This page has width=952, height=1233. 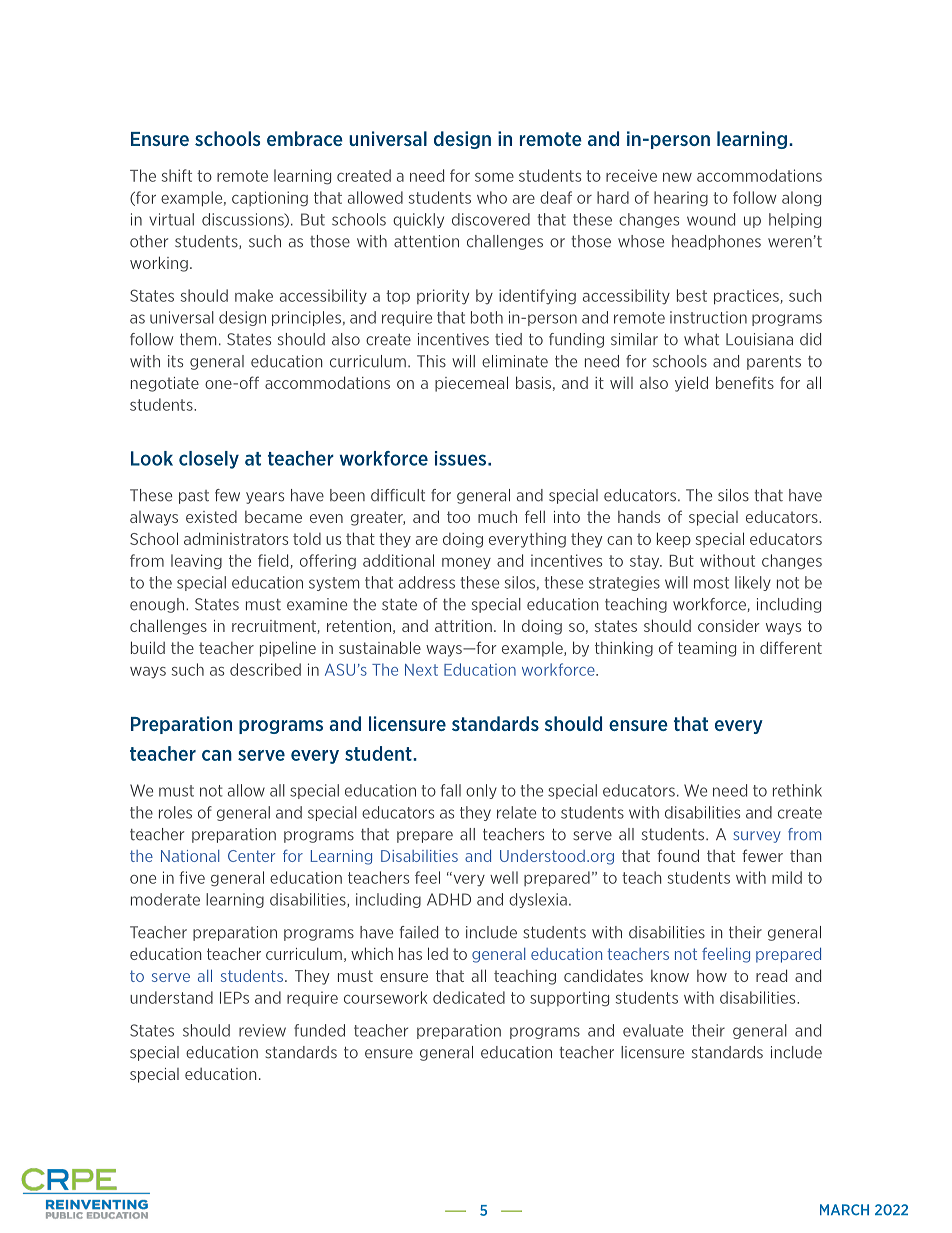 What do you see at coordinates (262, 1030) in the page?
I see `review` at bounding box center [262, 1030].
